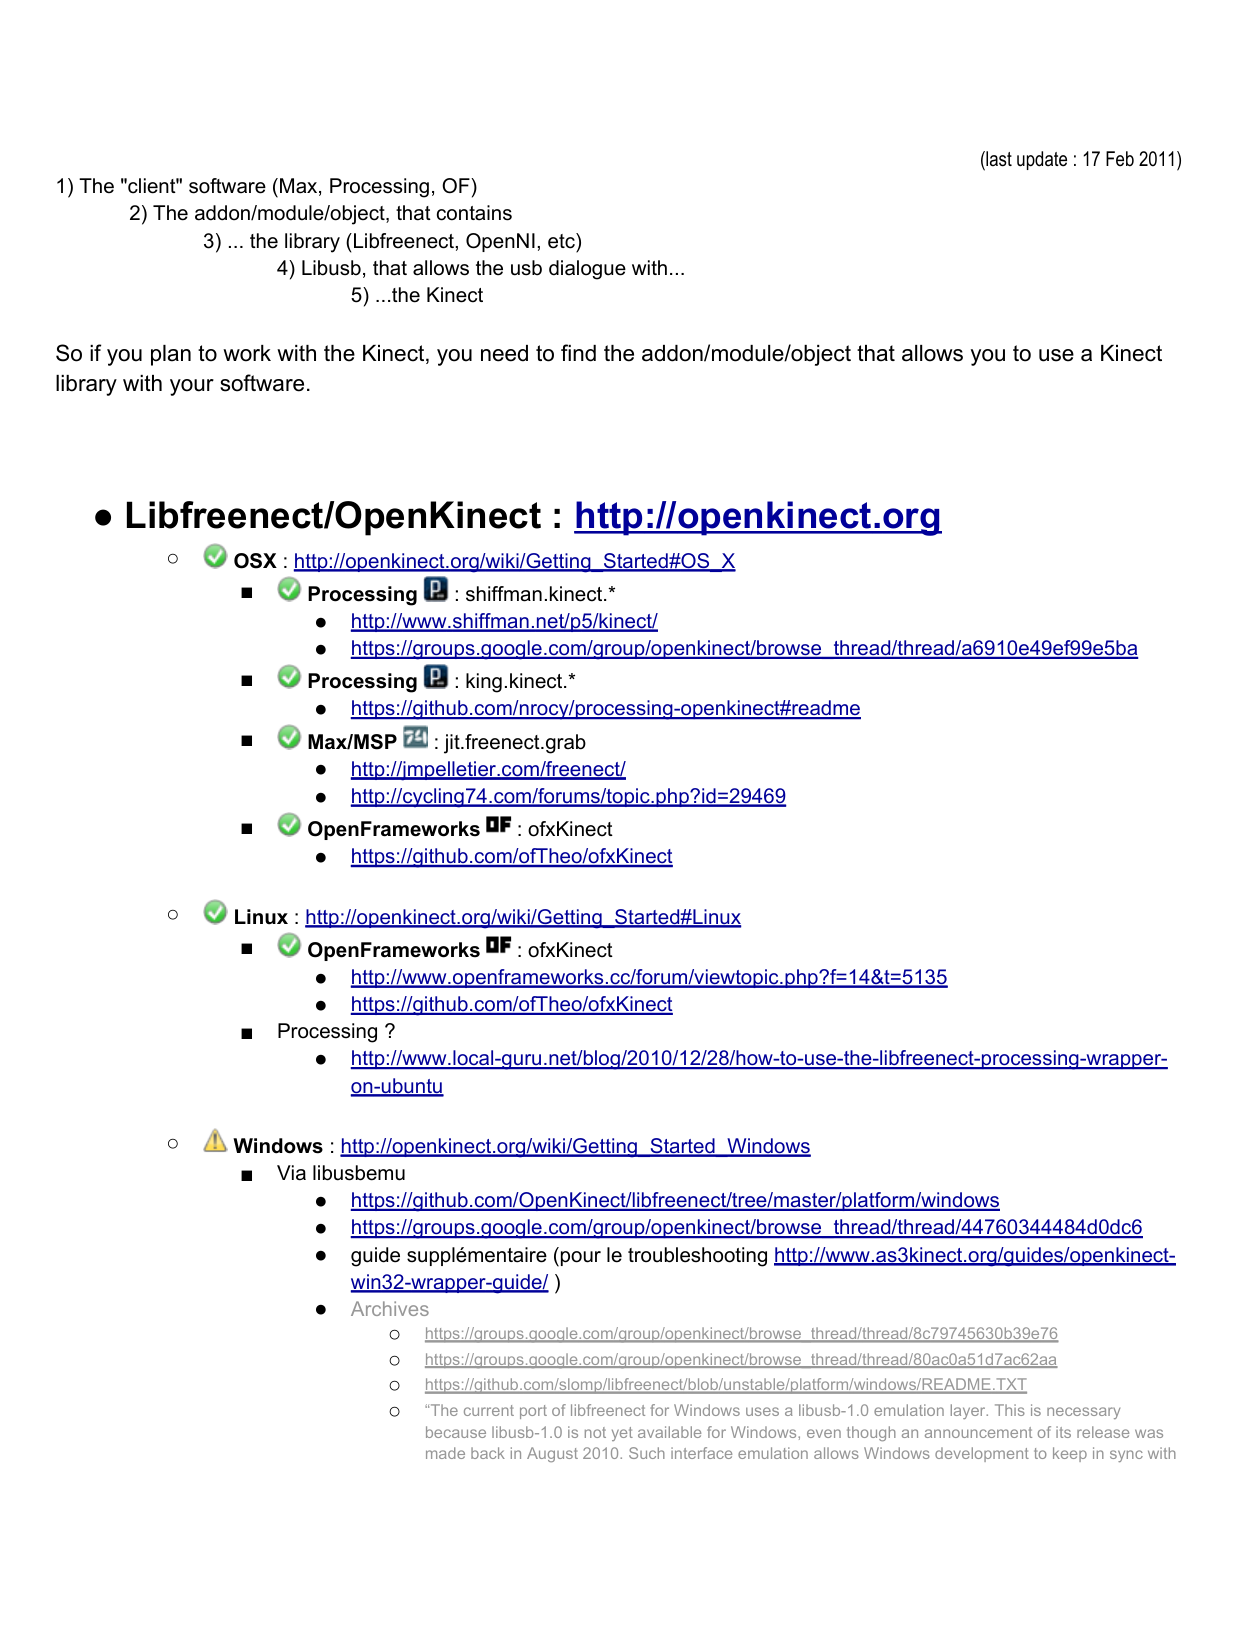 The height and width of the image is (1626, 1256). I want to click on OSX, so click(255, 561).
